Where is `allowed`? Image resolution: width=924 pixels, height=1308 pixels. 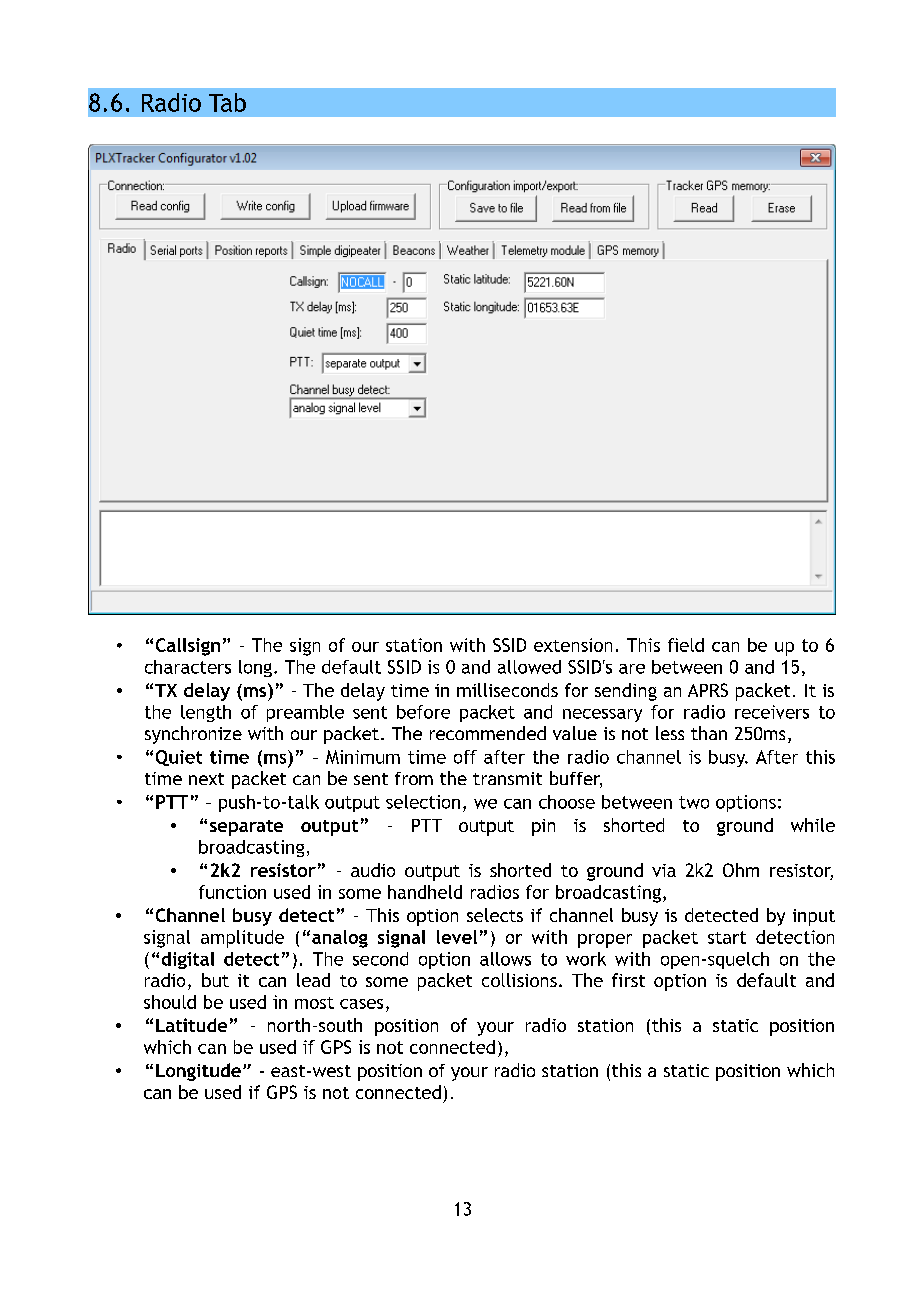 allowed is located at coordinates (529, 667).
